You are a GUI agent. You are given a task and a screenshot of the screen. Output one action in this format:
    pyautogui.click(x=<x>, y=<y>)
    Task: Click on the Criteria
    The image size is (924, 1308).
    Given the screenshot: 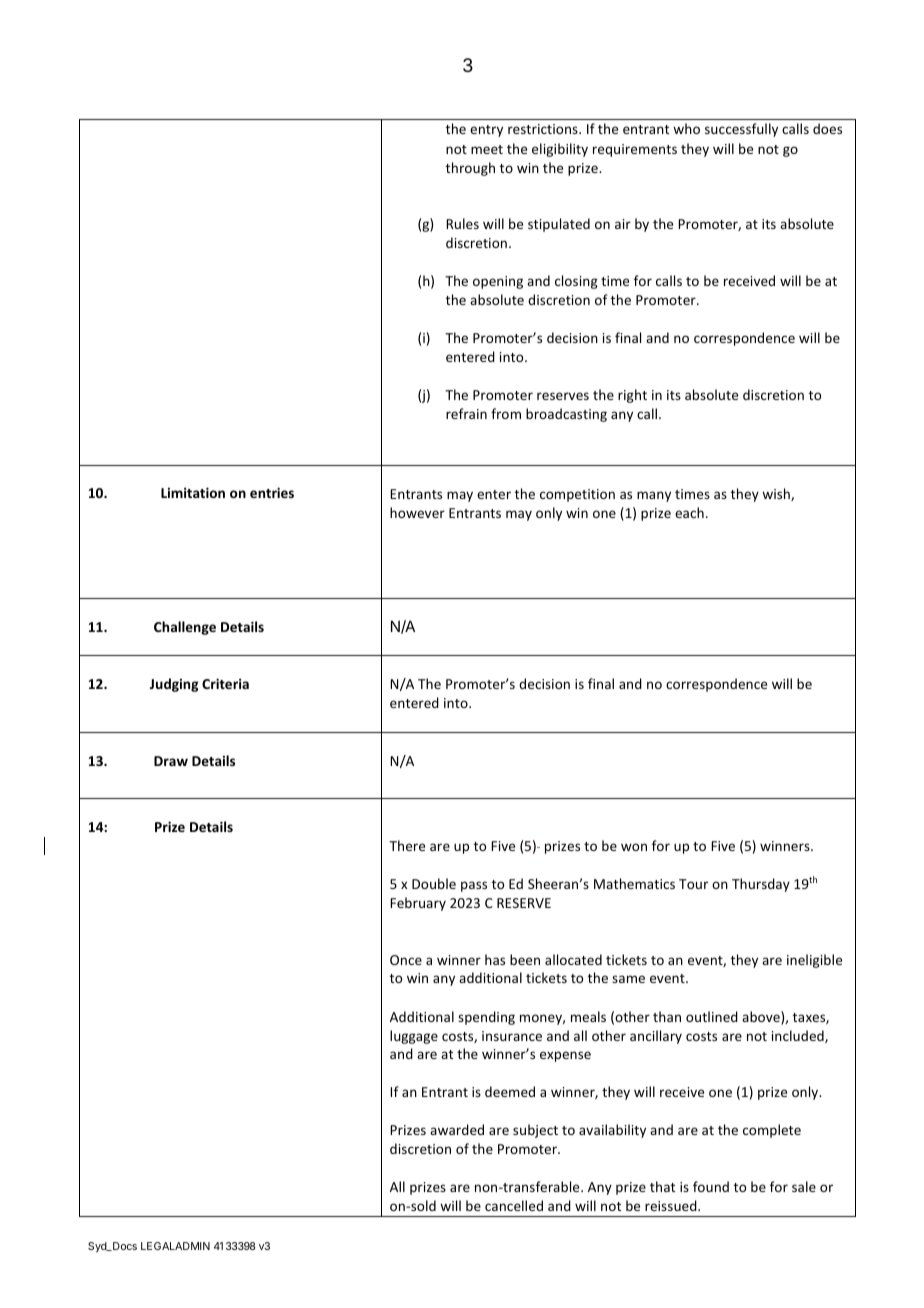 What is the action you would take?
    pyautogui.click(x=225, y=683)
